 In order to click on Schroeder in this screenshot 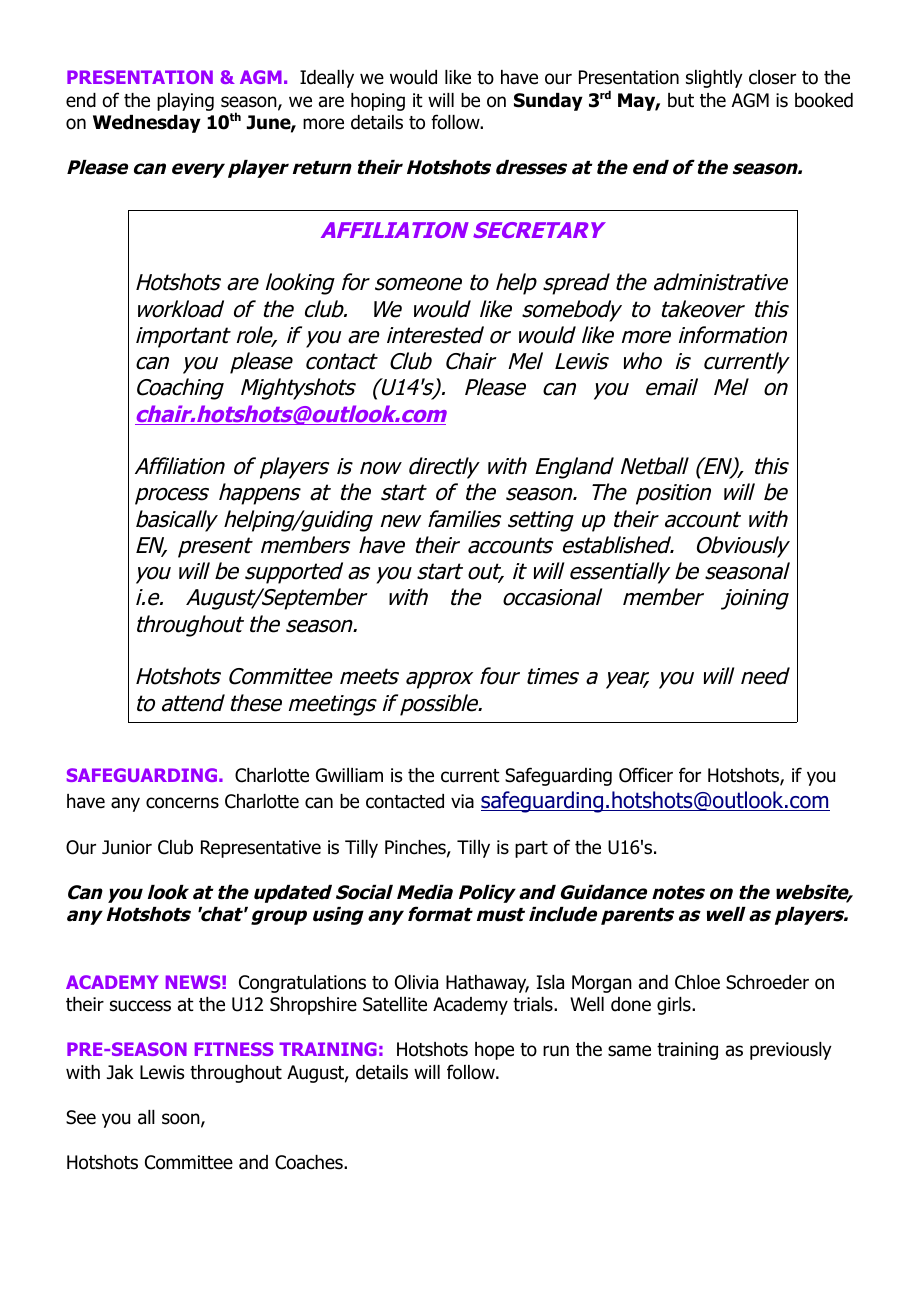, I will do `click(767, 982)`.
